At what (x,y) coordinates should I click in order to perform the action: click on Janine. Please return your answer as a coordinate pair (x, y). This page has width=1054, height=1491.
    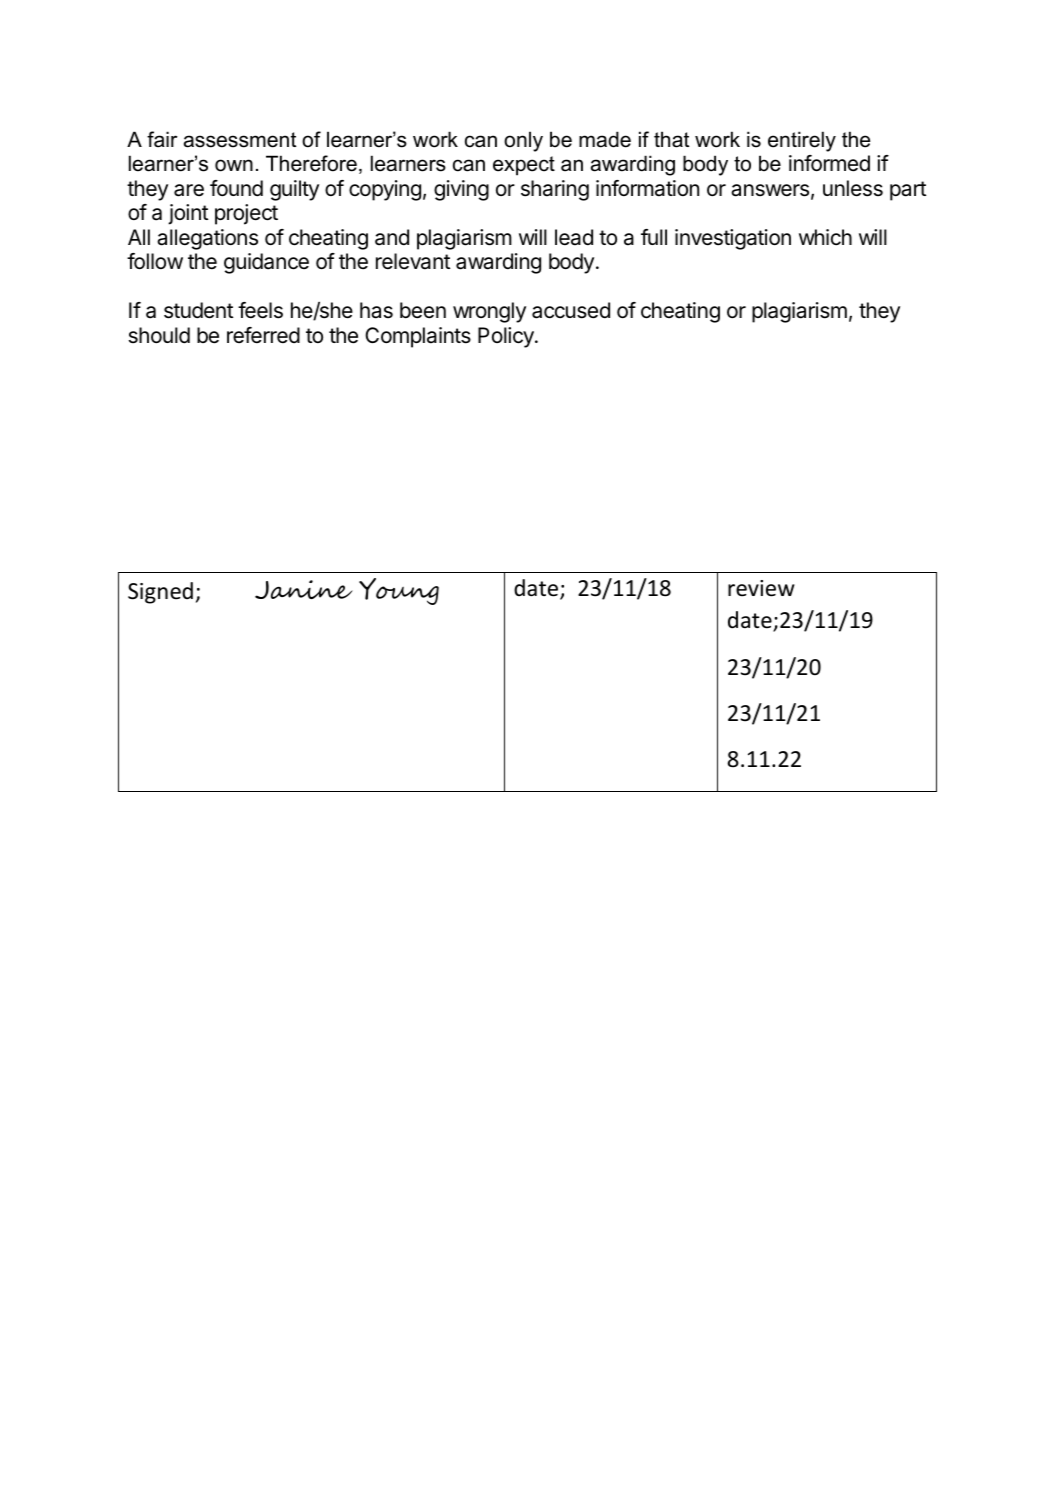
    Looking at the image, I should click on (304, 589).
